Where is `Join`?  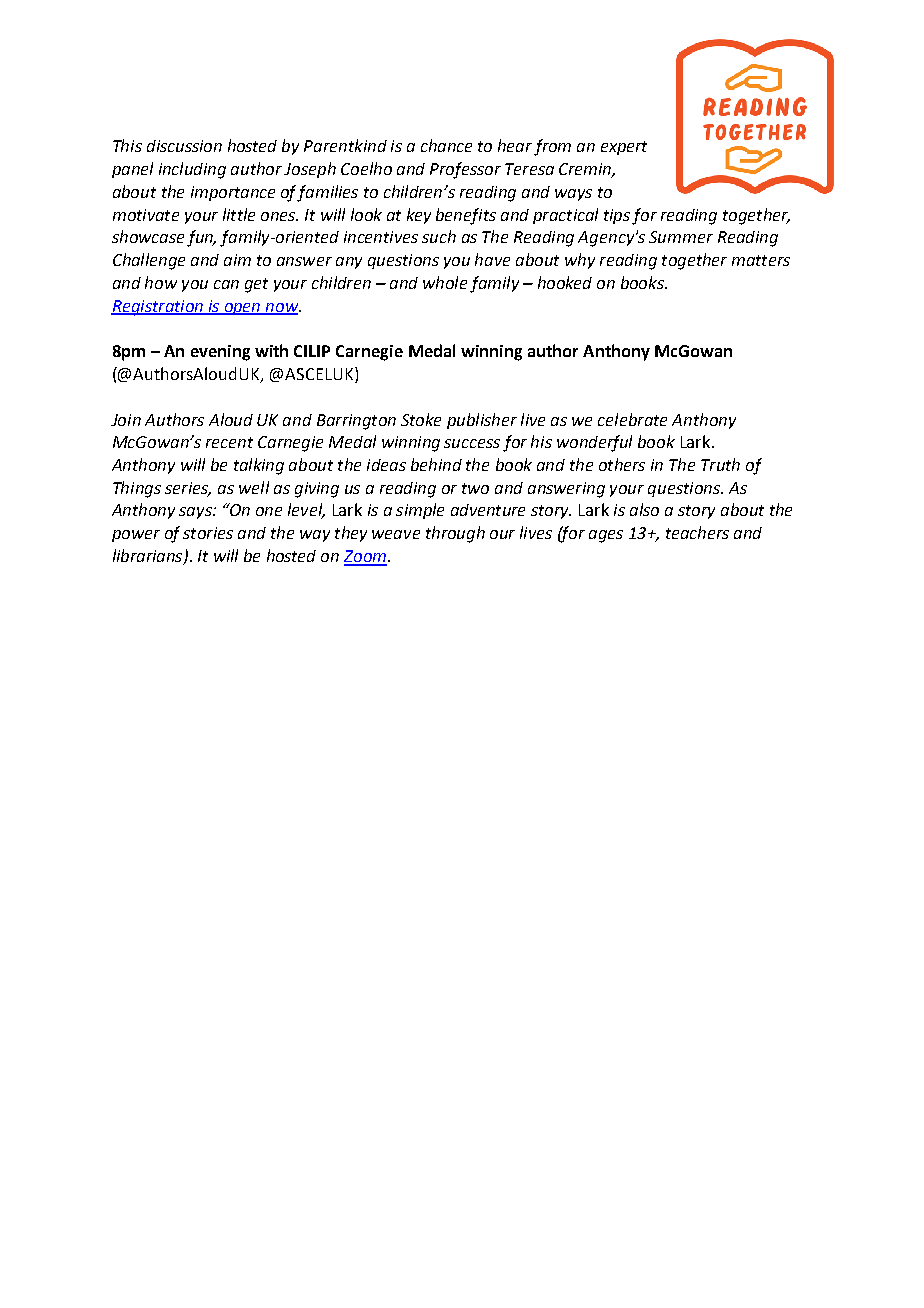
Join is located at coordinates (126, 420).
